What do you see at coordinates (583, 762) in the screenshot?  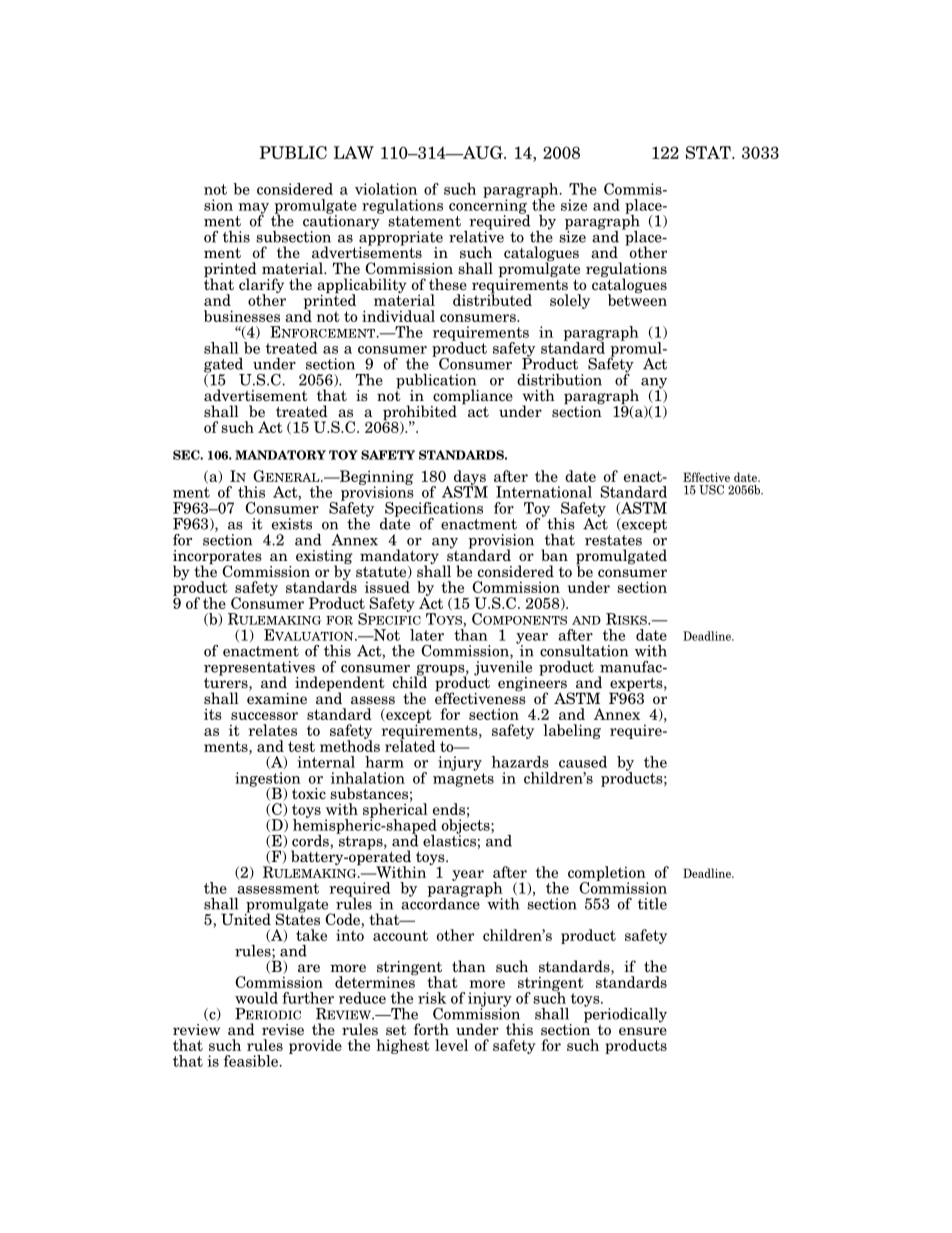 I see `caused` at bounding box center [583, 762].
